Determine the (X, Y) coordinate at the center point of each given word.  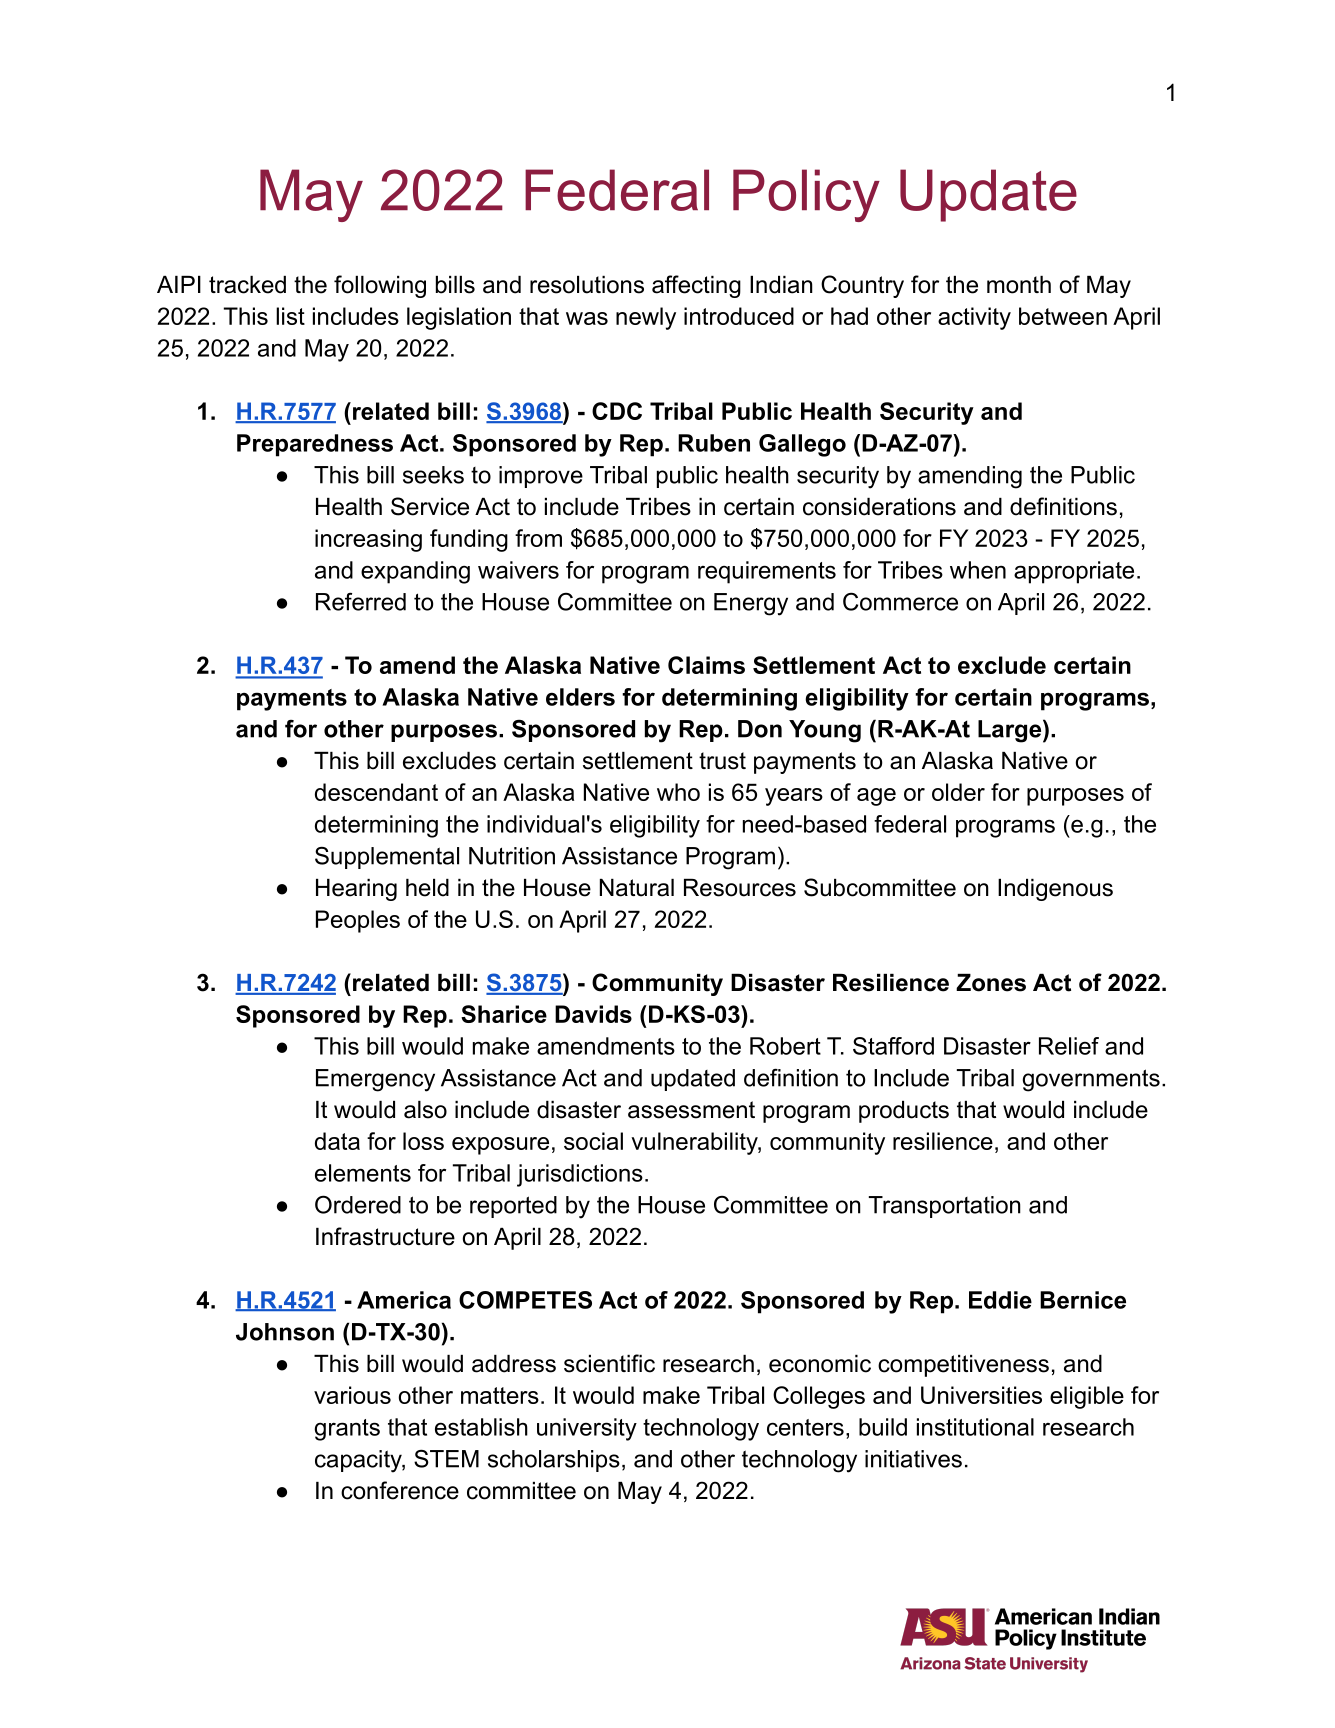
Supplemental (387, 858)
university (587, 1429)
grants (347, 1430)
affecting (696, 286)
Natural (637, 888)
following (380, 286)
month (1019, 285)
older (958, 792)
